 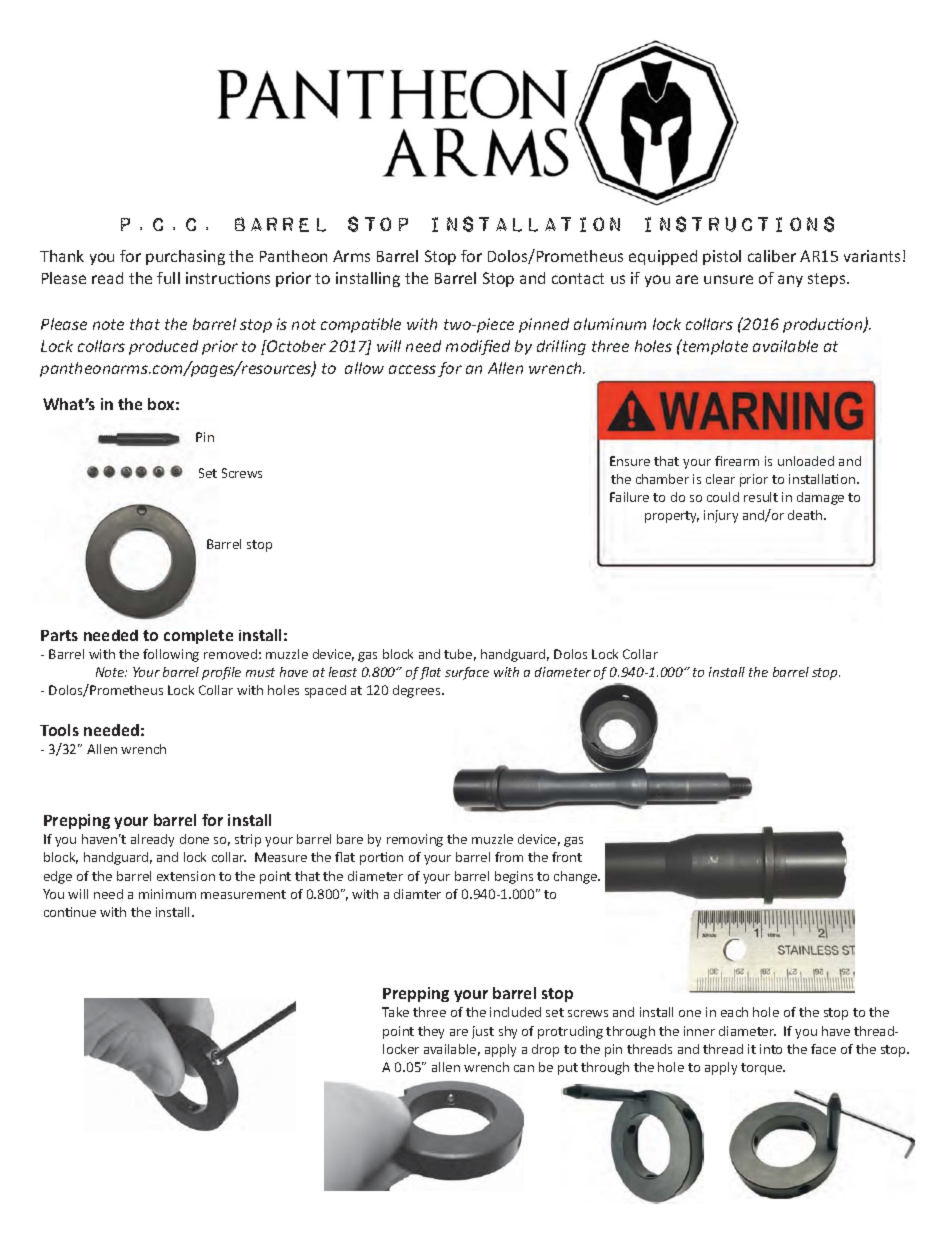 I want to click on complete, so click(x=198, y=637).
